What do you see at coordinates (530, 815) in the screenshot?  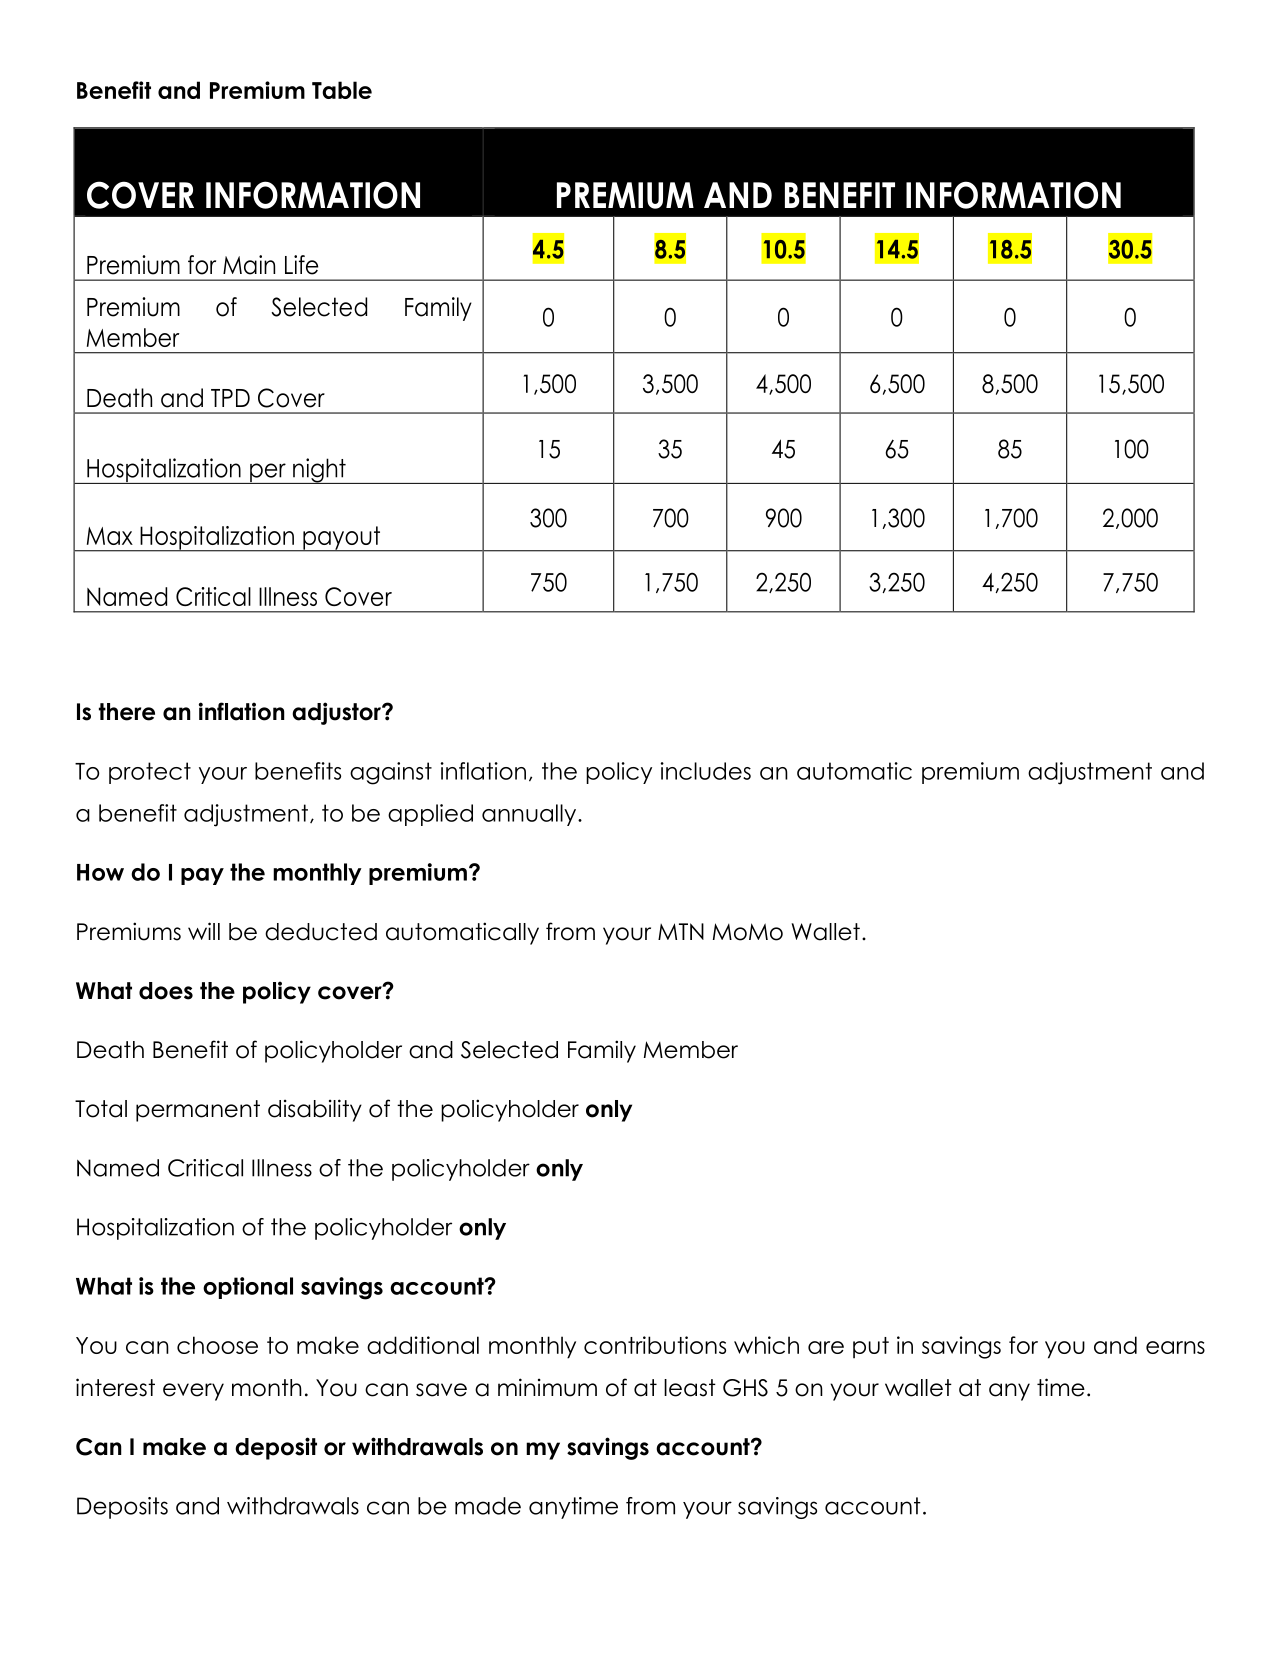 I see `annually` at bounding box center [530, 815].
